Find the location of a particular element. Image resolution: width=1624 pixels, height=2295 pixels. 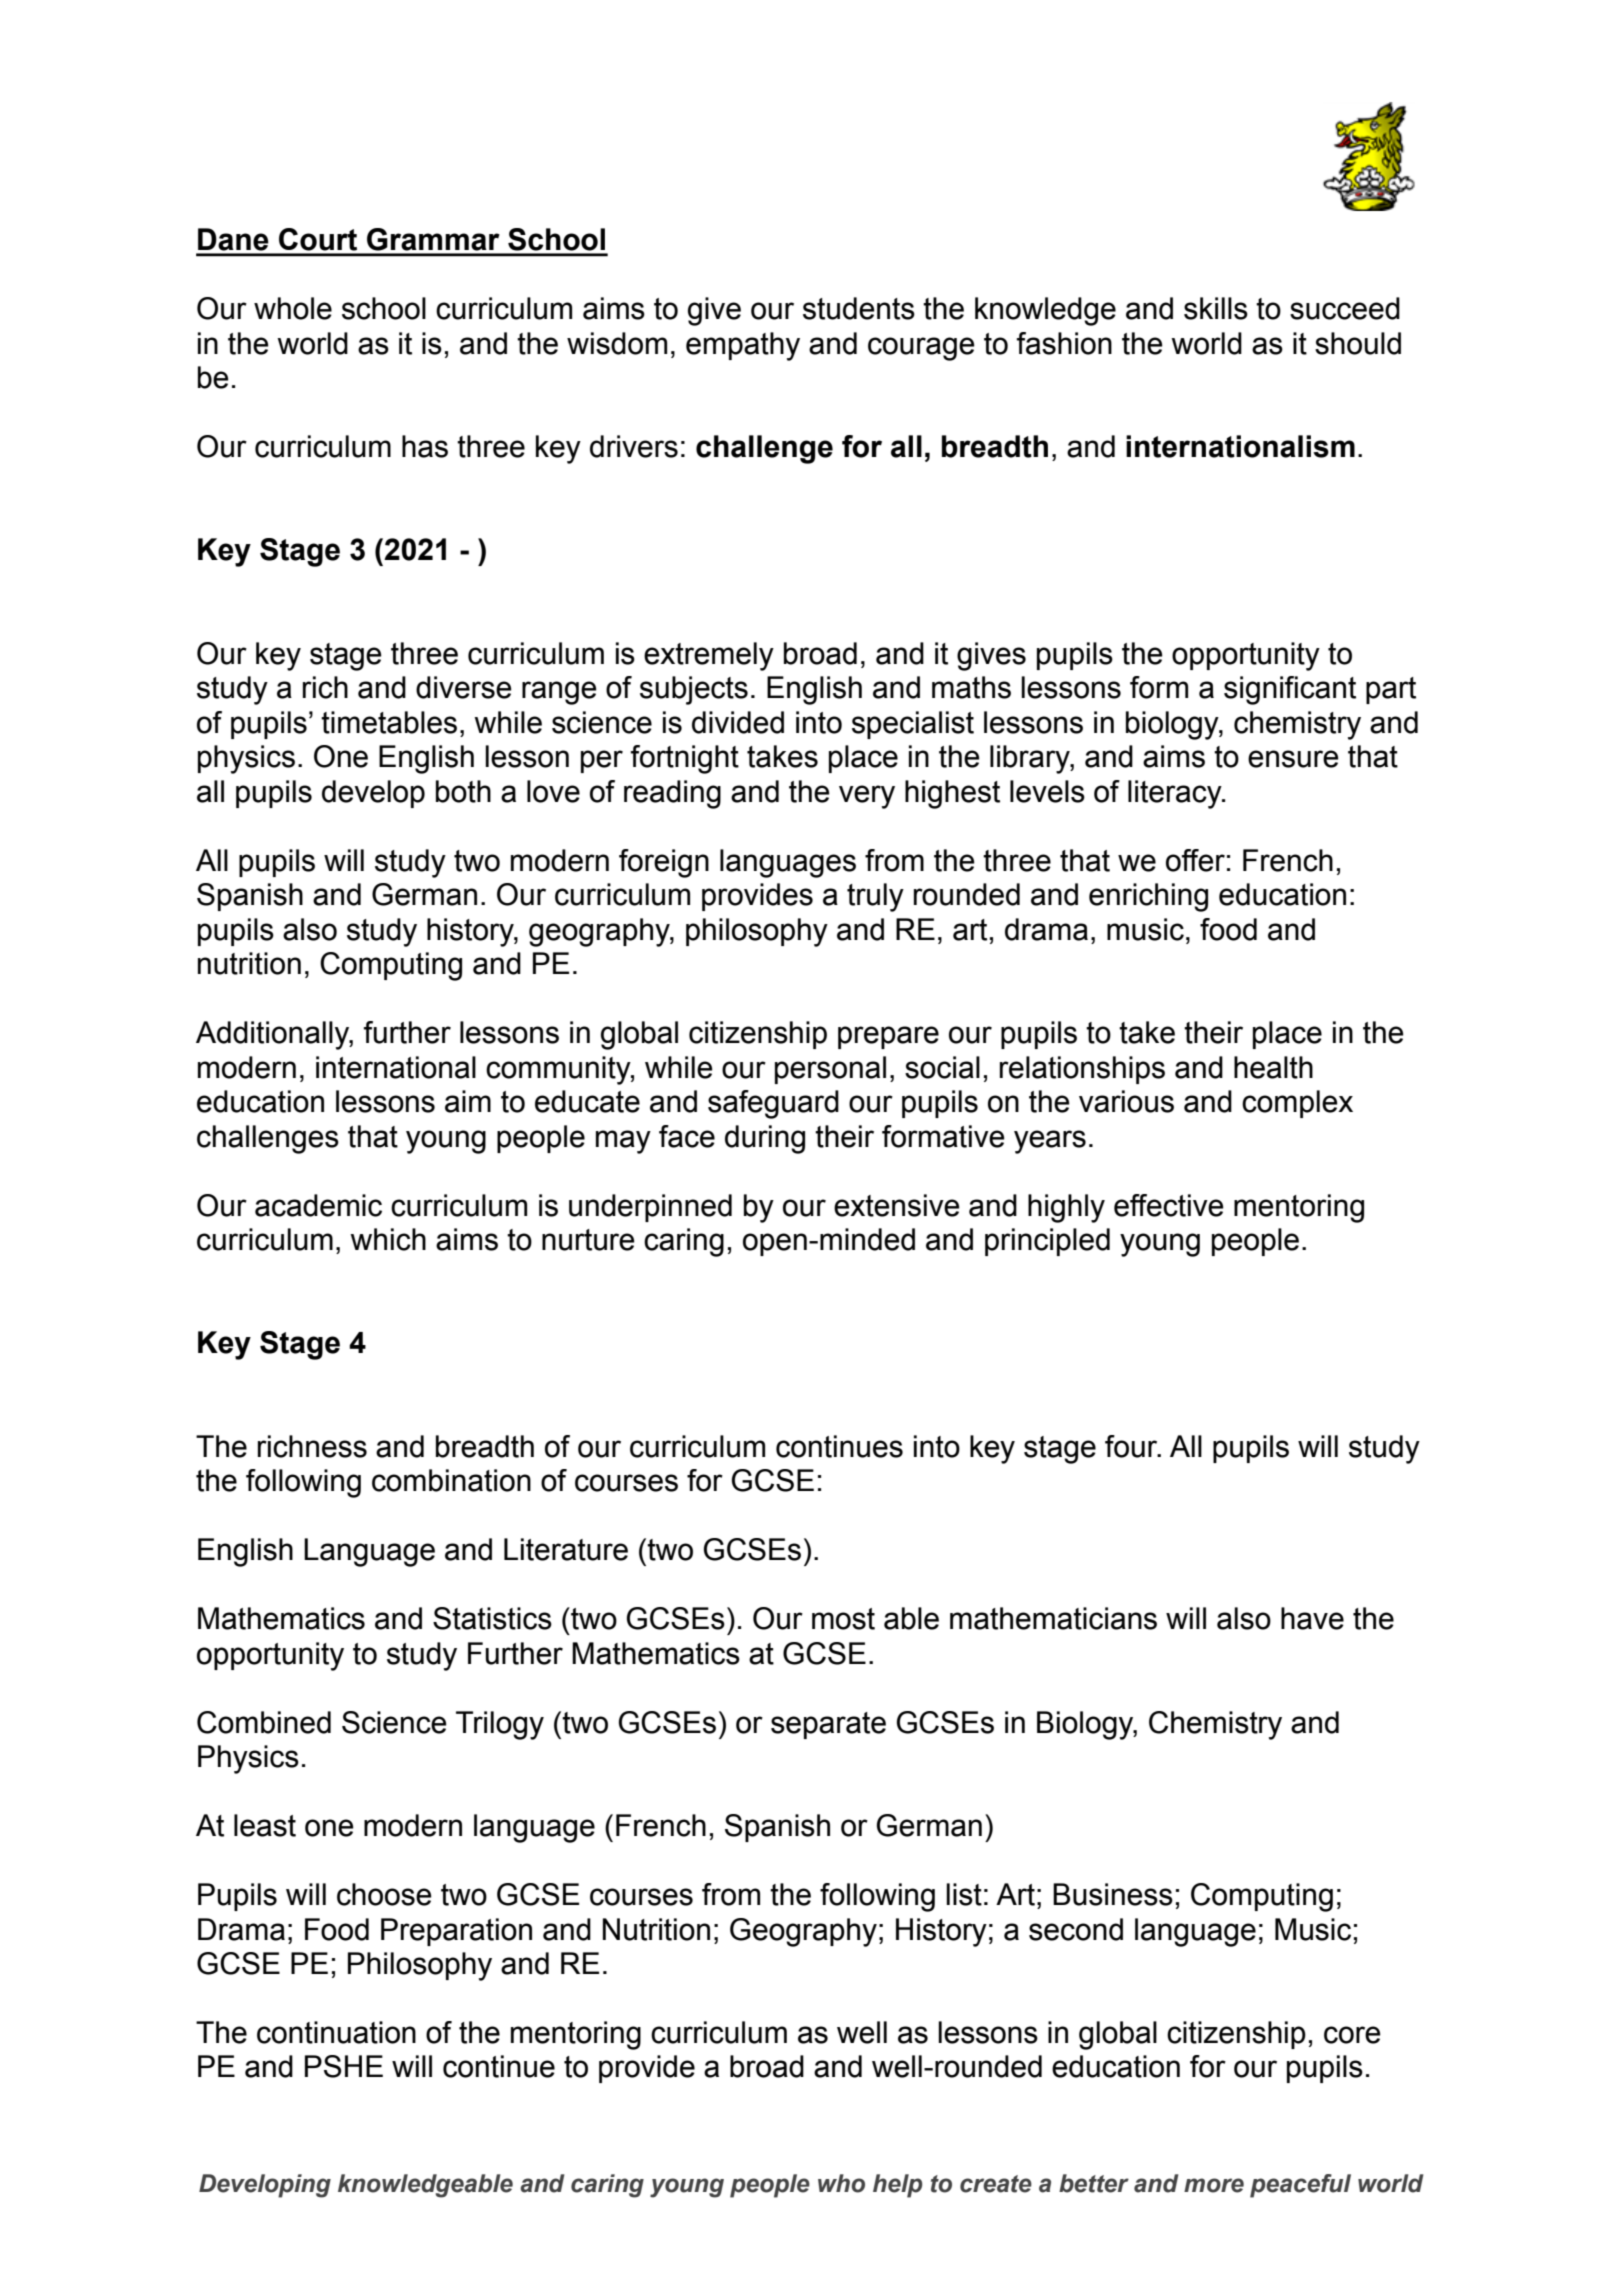

more is located at coordinates (1214, 2185).
